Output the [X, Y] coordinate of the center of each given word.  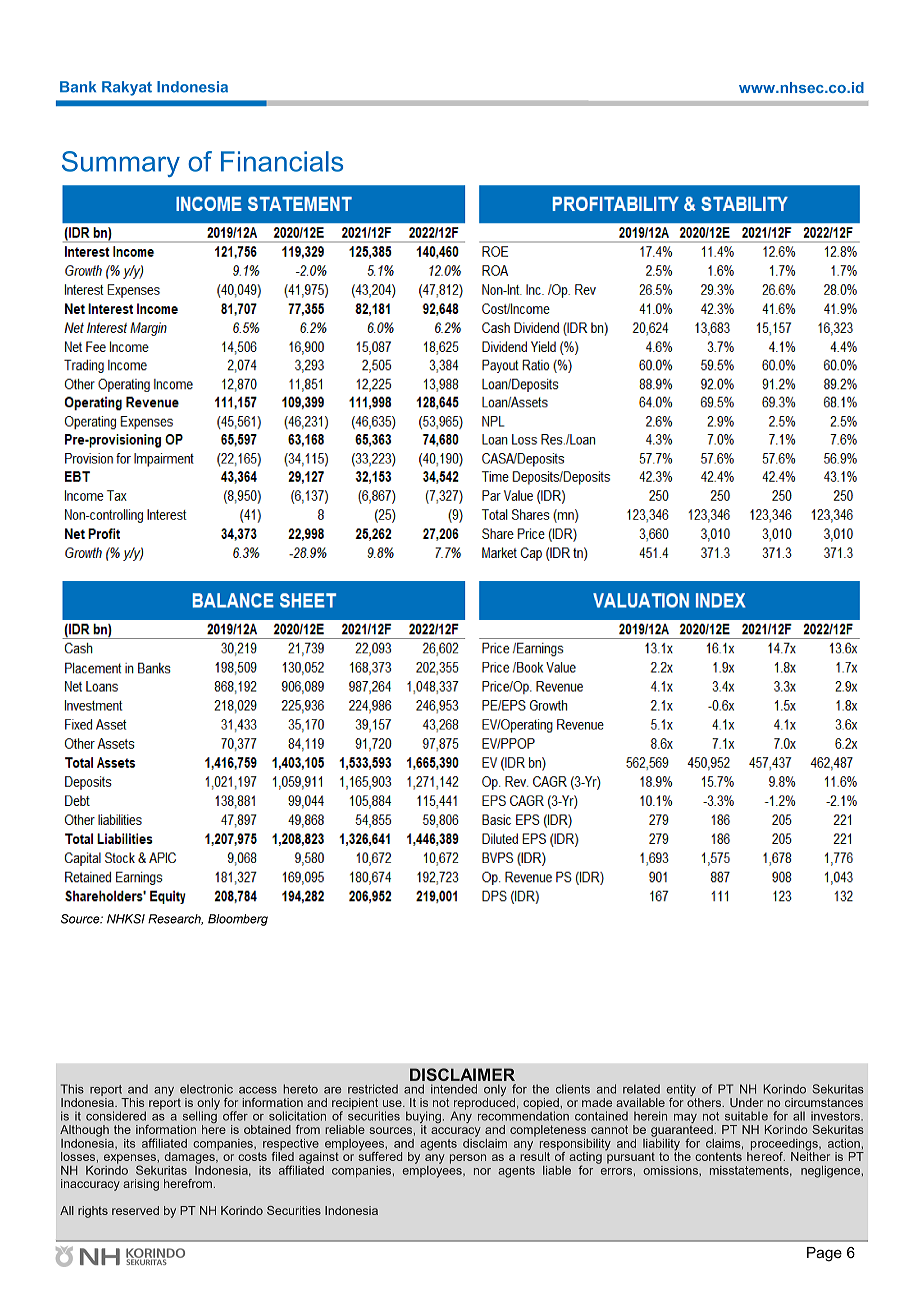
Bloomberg [238, 920]
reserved [135, 1210]
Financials [282, 161]
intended [454, 1089]
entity [681, 1090]
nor [482, 1171]
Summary [121, 164]
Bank [78, 87]
